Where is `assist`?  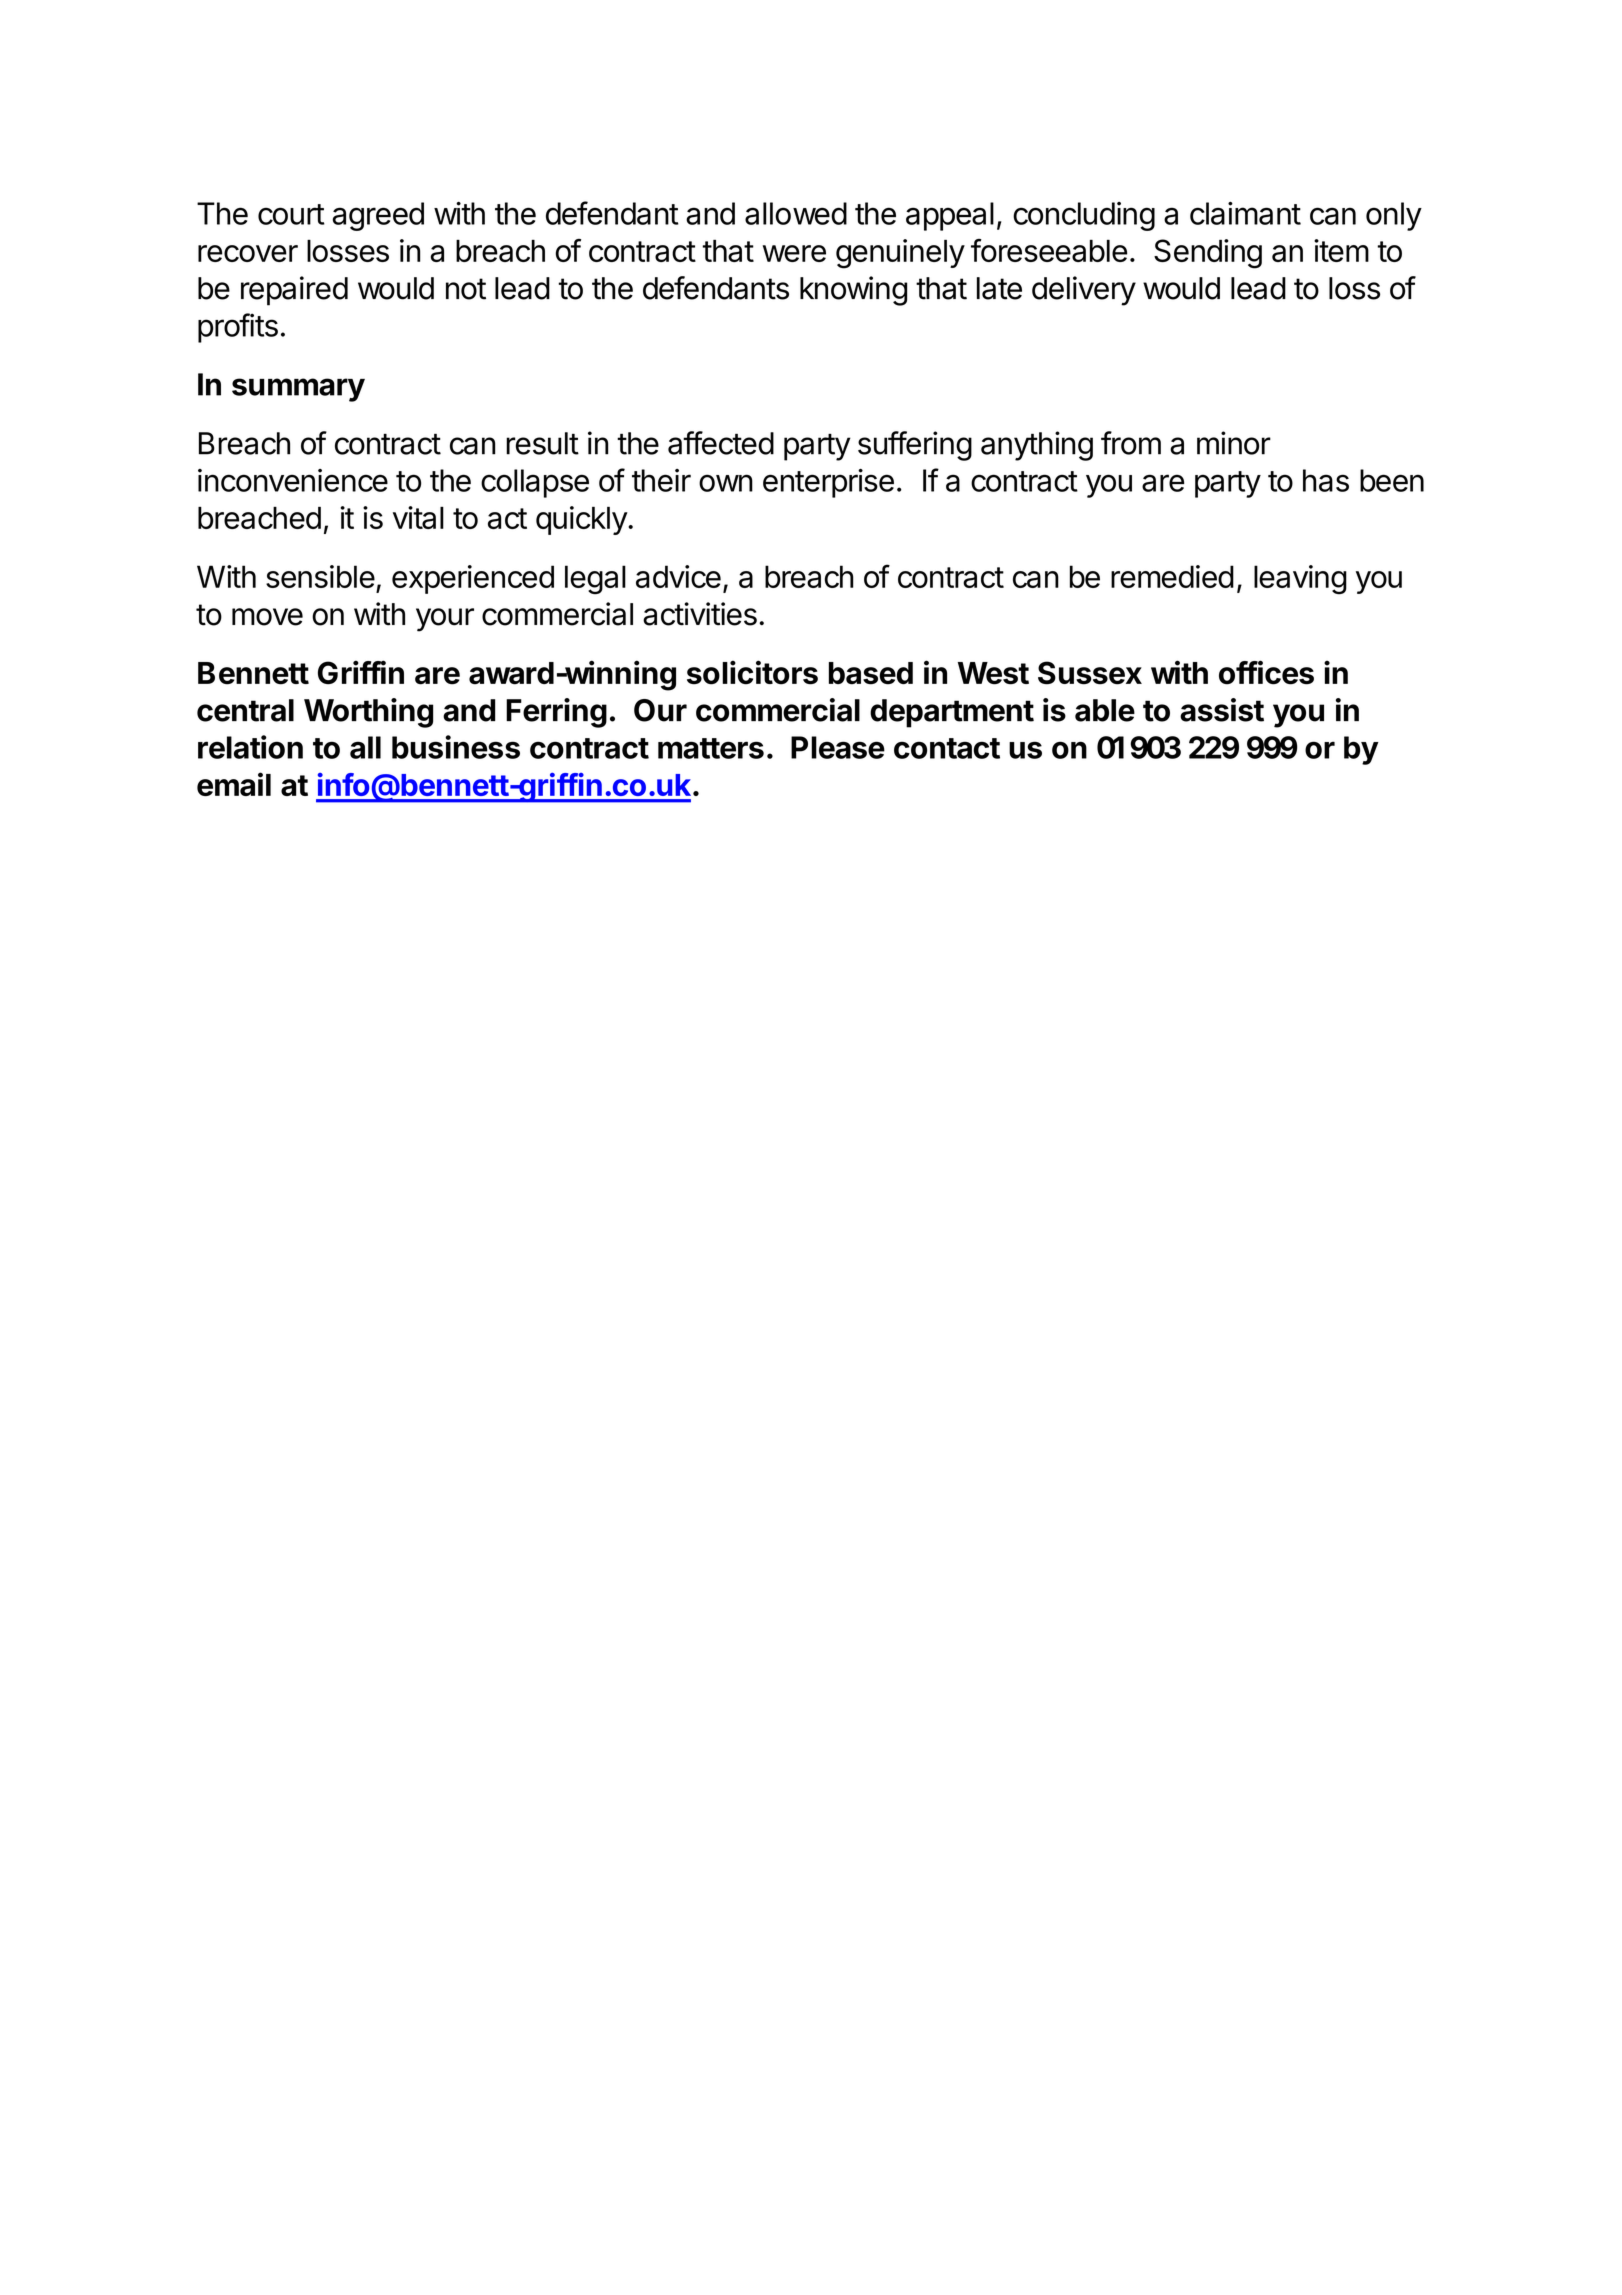 assist is located at coordinates (1222, 710).
